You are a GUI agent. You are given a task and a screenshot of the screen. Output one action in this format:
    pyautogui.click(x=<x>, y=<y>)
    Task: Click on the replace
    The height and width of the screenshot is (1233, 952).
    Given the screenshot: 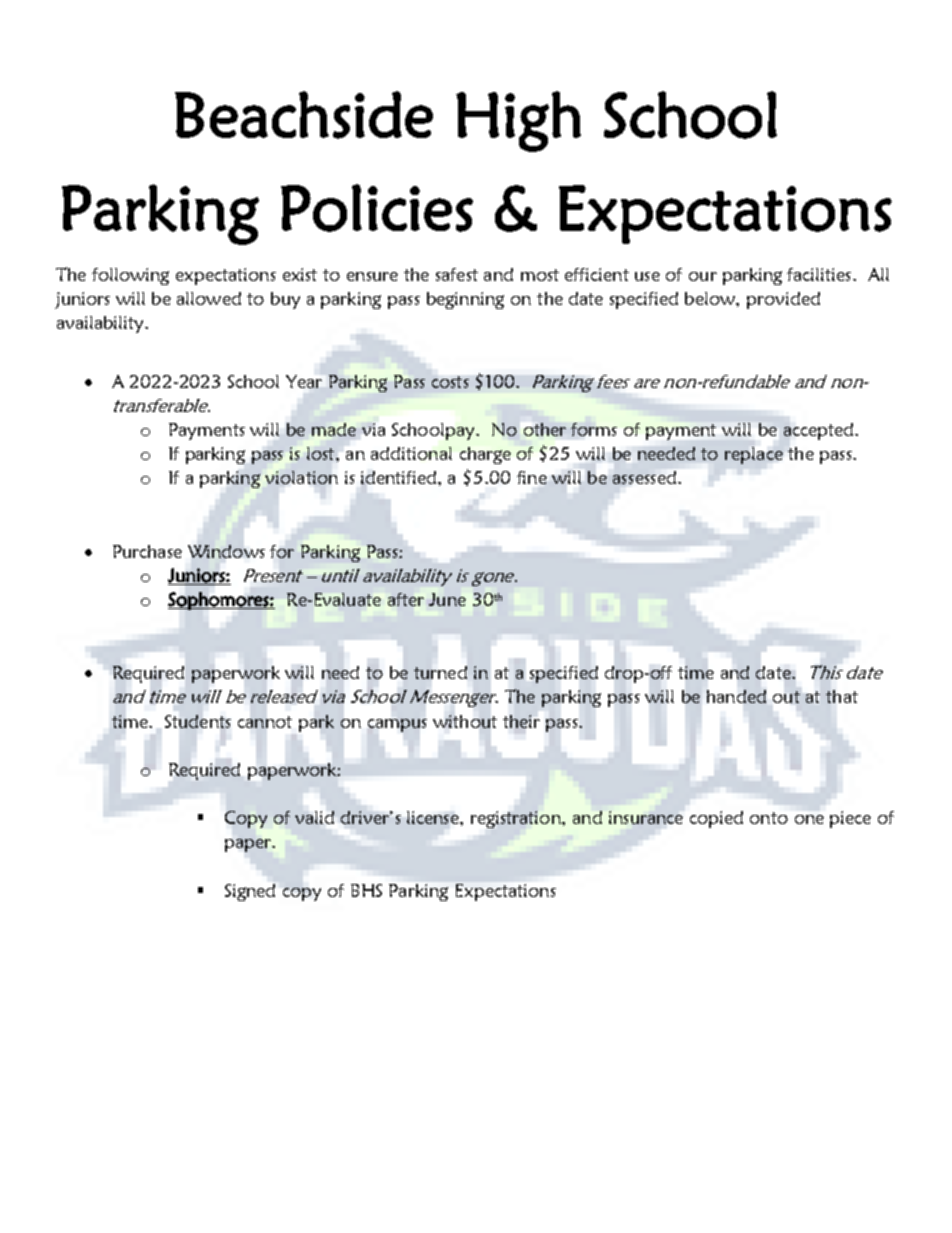 What is the action you would take?
    pyautogui.click(x=754, y=455)
